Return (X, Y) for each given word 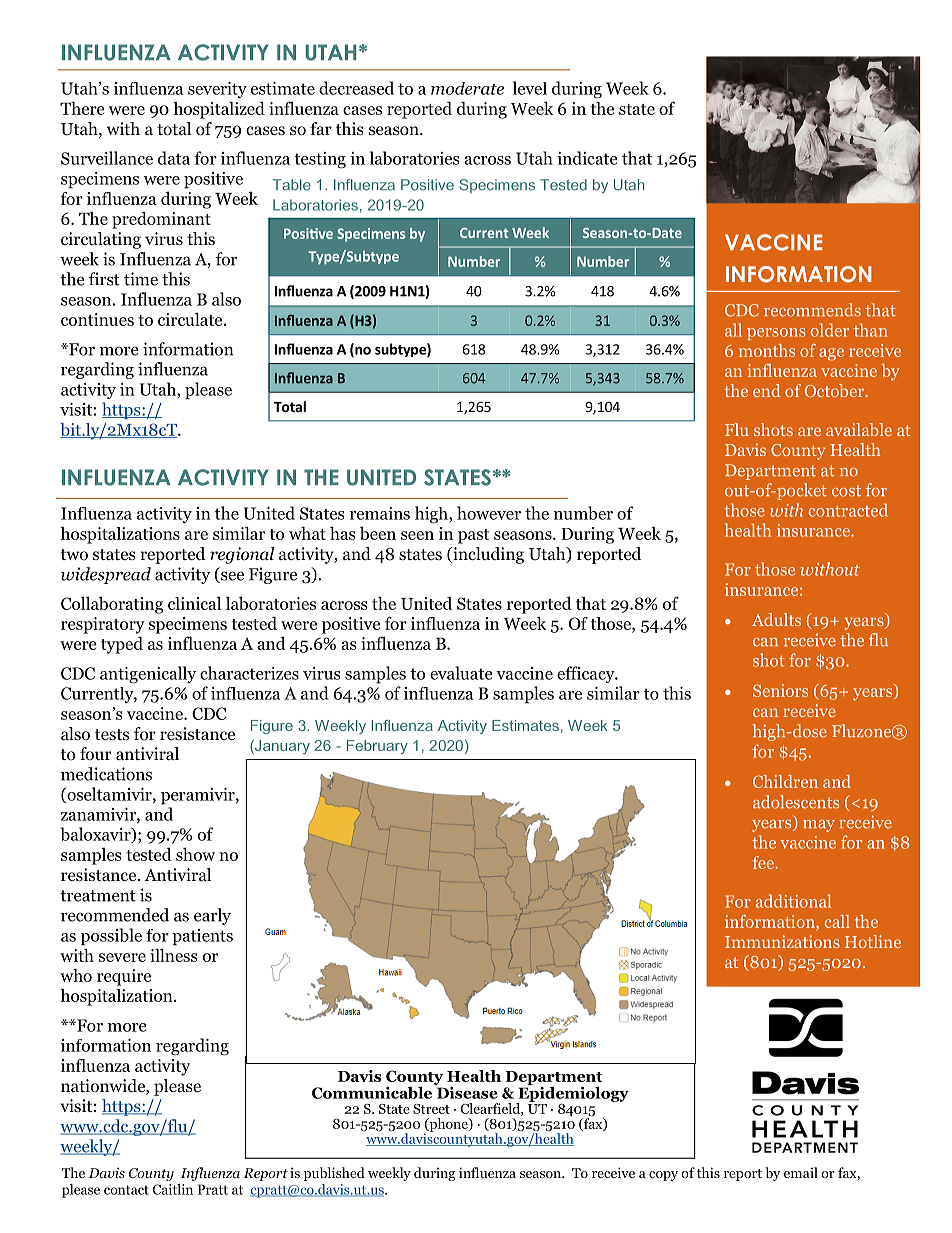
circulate (191, 319)
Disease (466, 1091)
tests (112, 734)
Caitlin (172, 1189)
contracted (848, 510)
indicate (587, 158)
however (489, 513)
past (473, 536)
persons (776, 334)
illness (174, 955)
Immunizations (782, 941)
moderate (467, 88)
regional (242, 555)
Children (785, 781)
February (377, 747)
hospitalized (219, 110)
